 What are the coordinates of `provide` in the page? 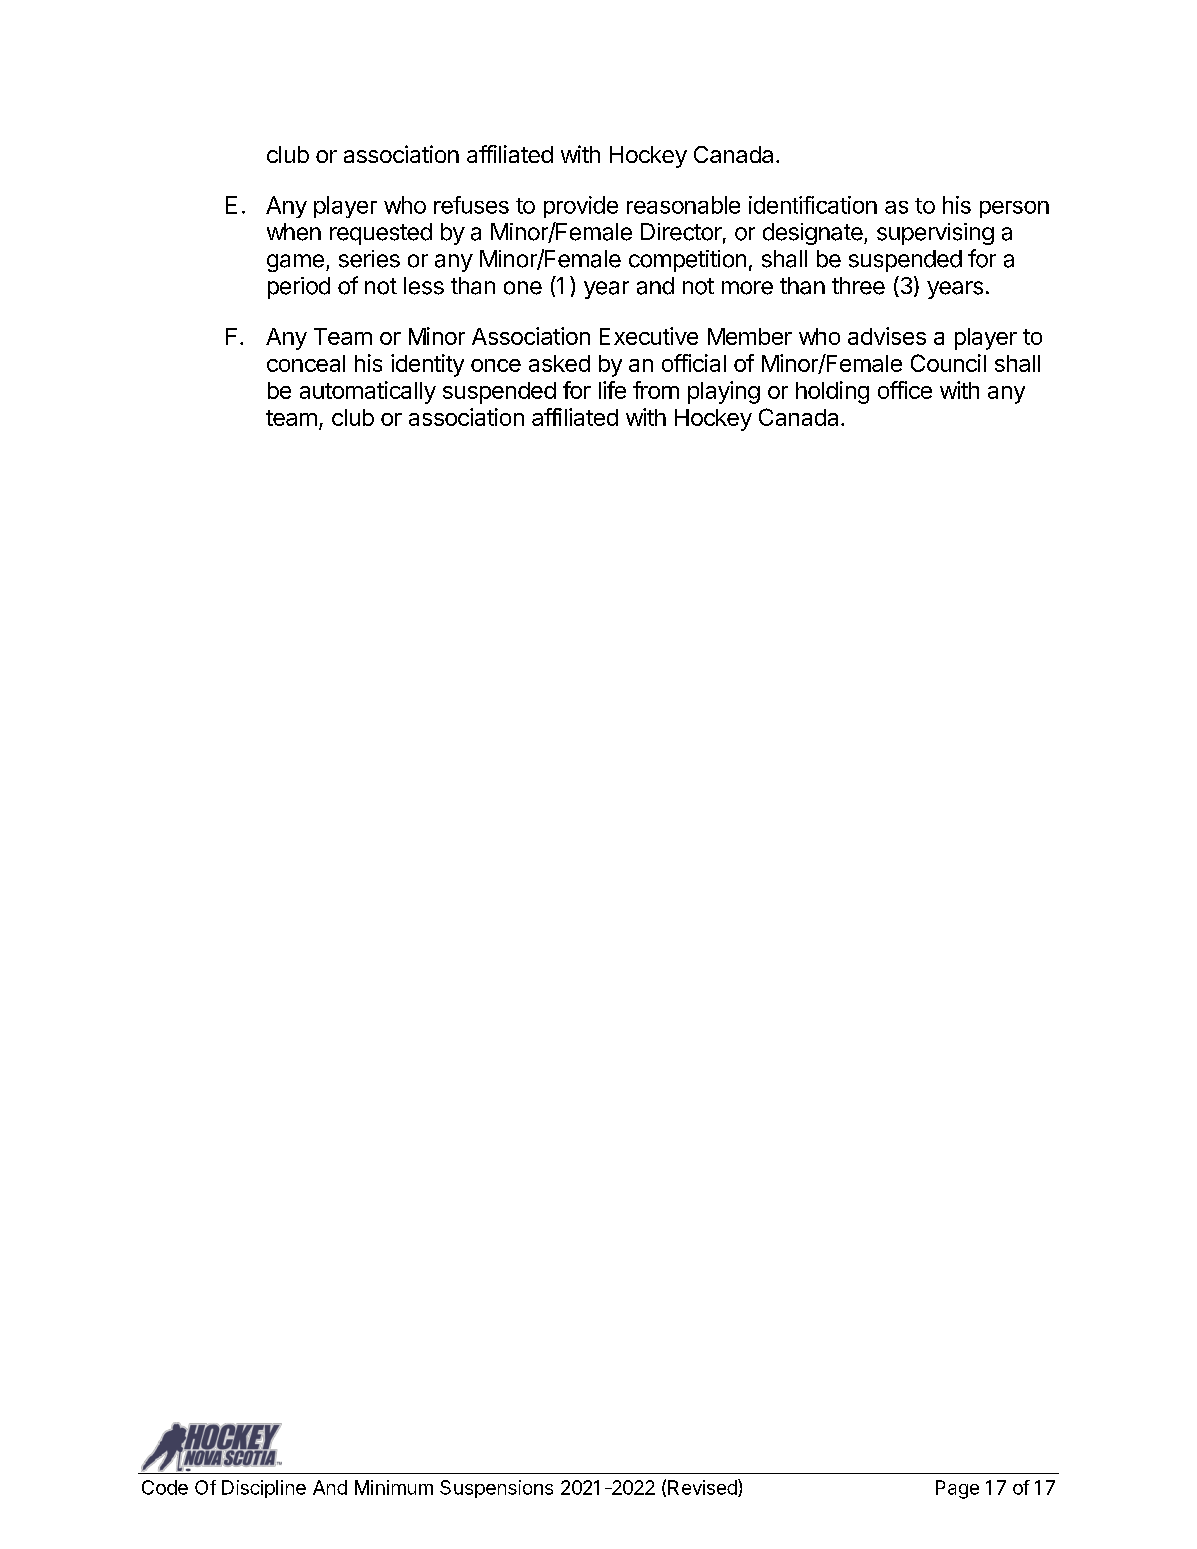 It's located at (581, 207).
